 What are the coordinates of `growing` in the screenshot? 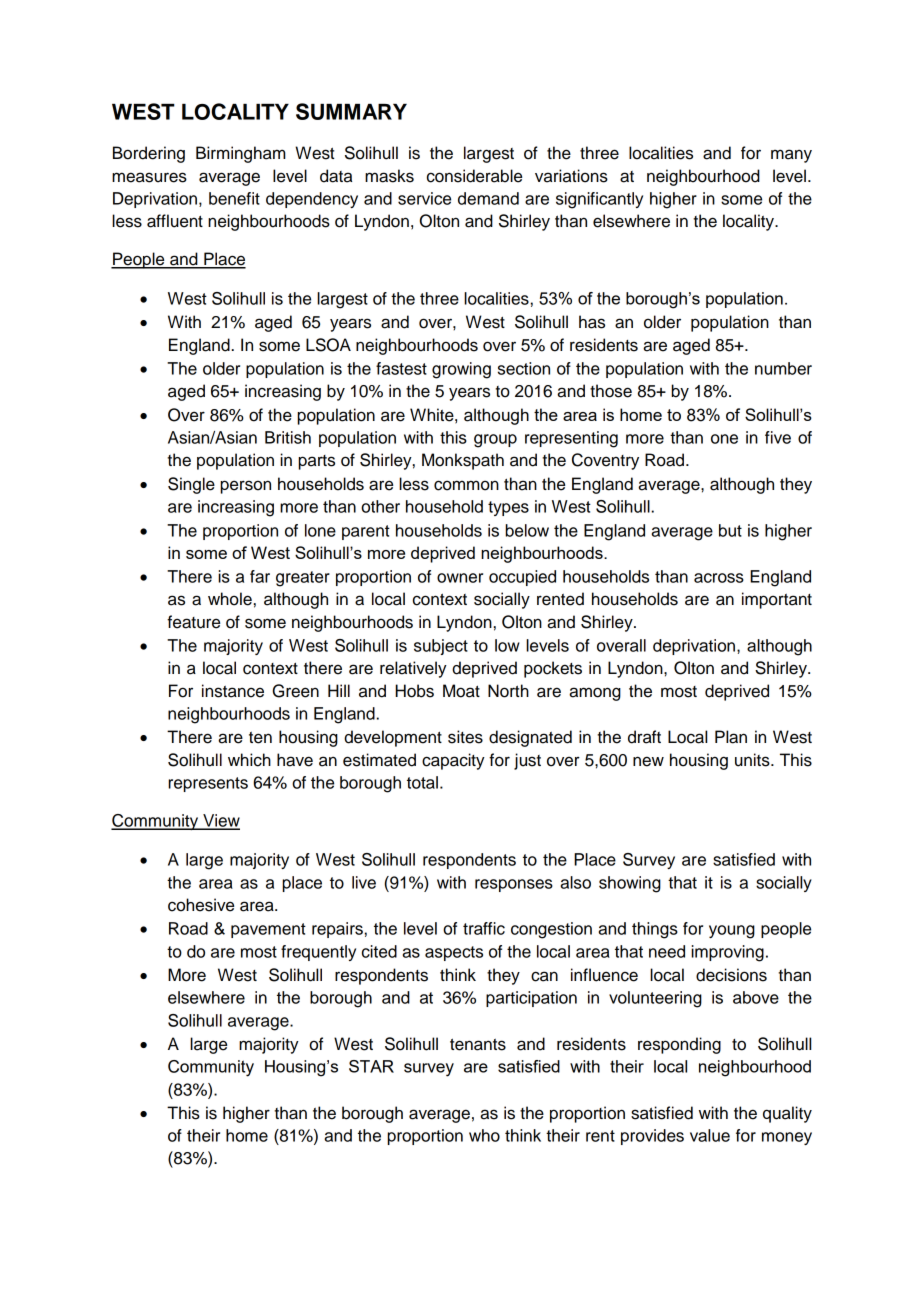 It's located at (461, 370).
